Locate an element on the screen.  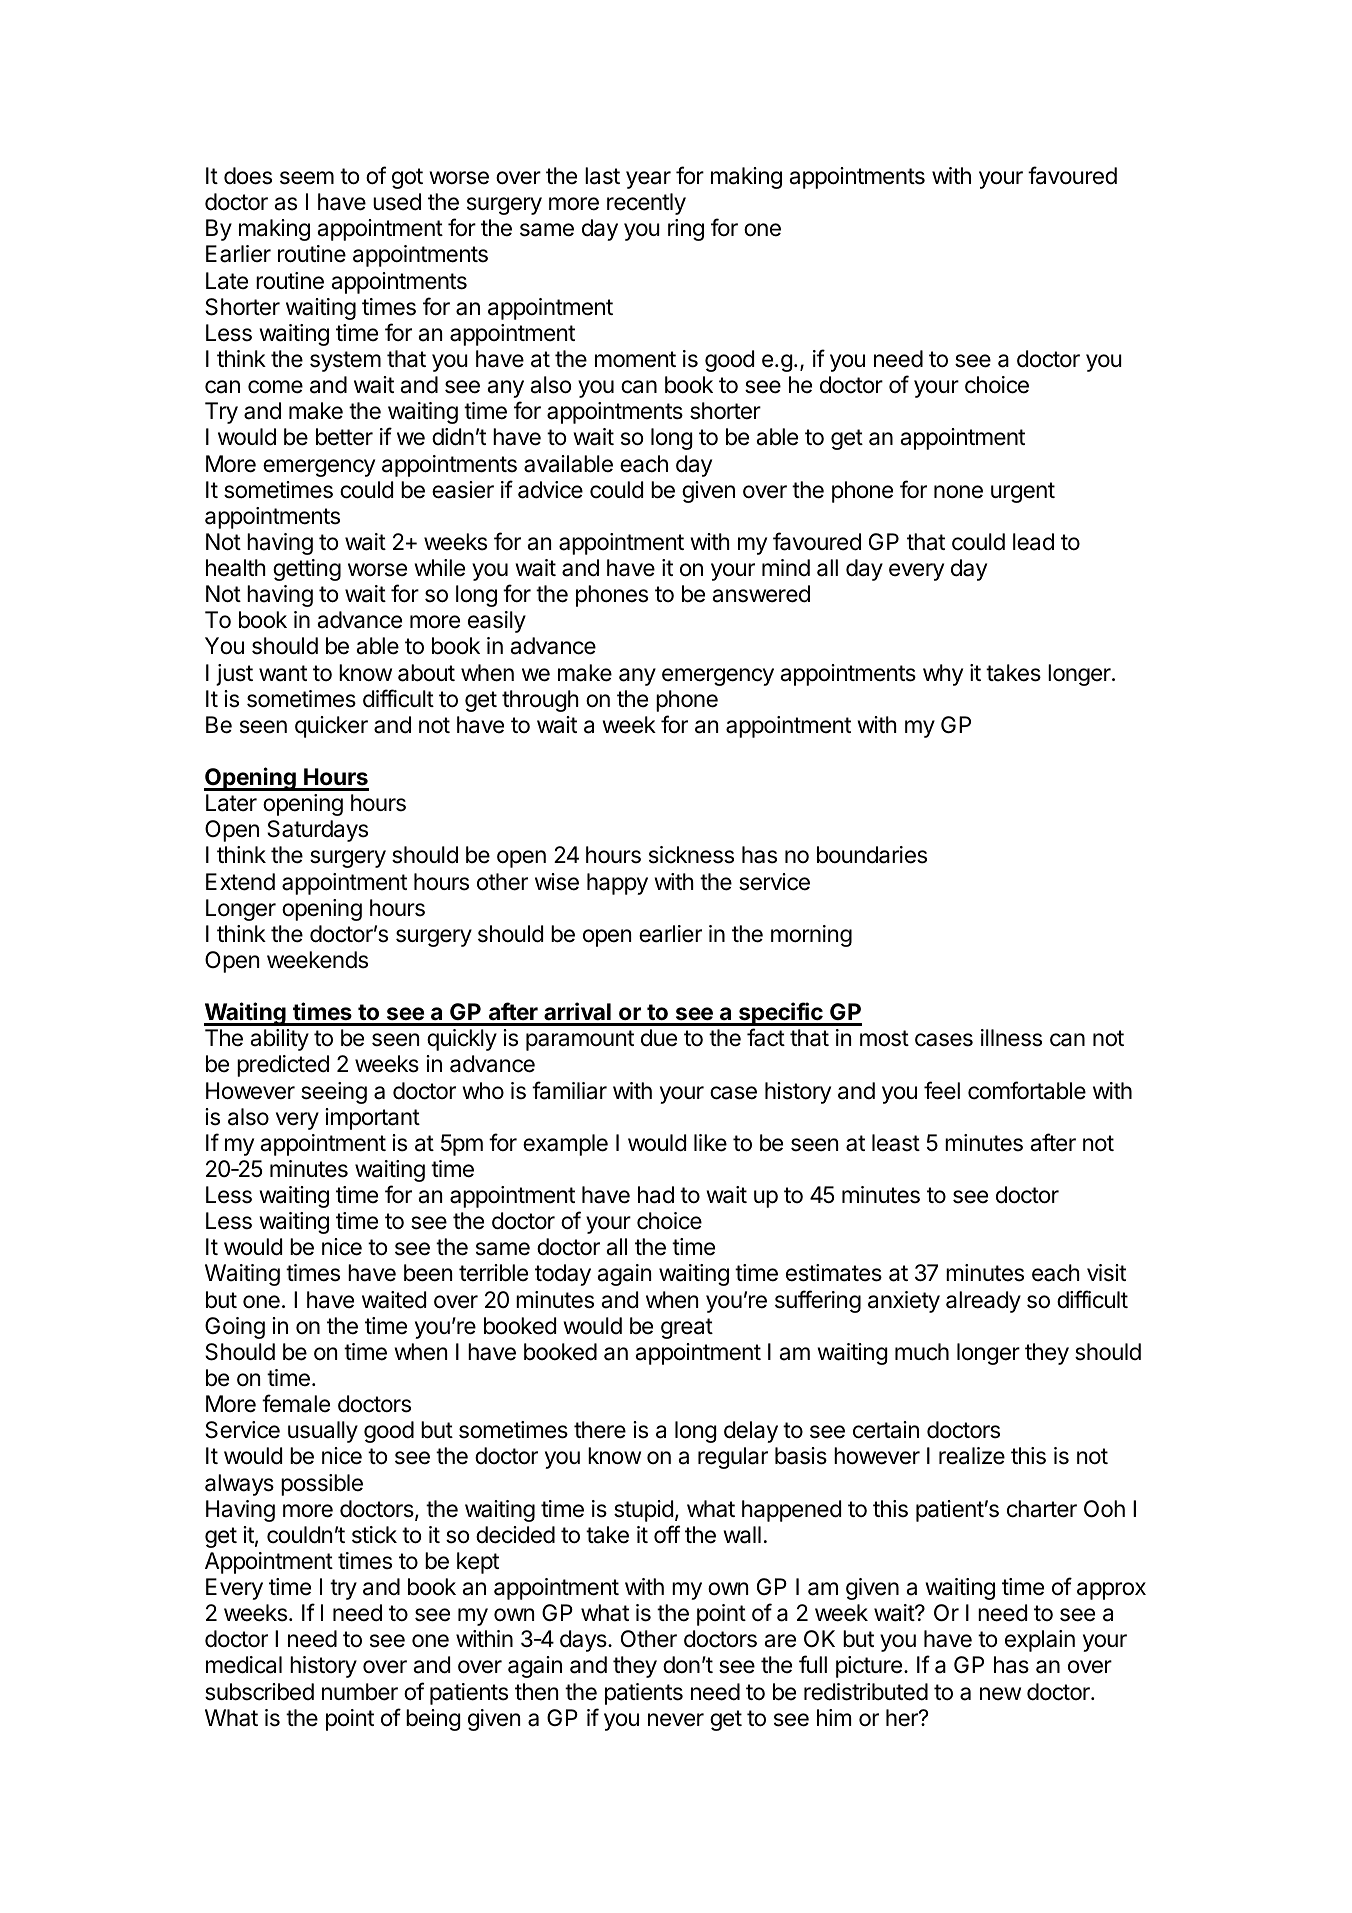
seem is located at coordinates (307, 178).
